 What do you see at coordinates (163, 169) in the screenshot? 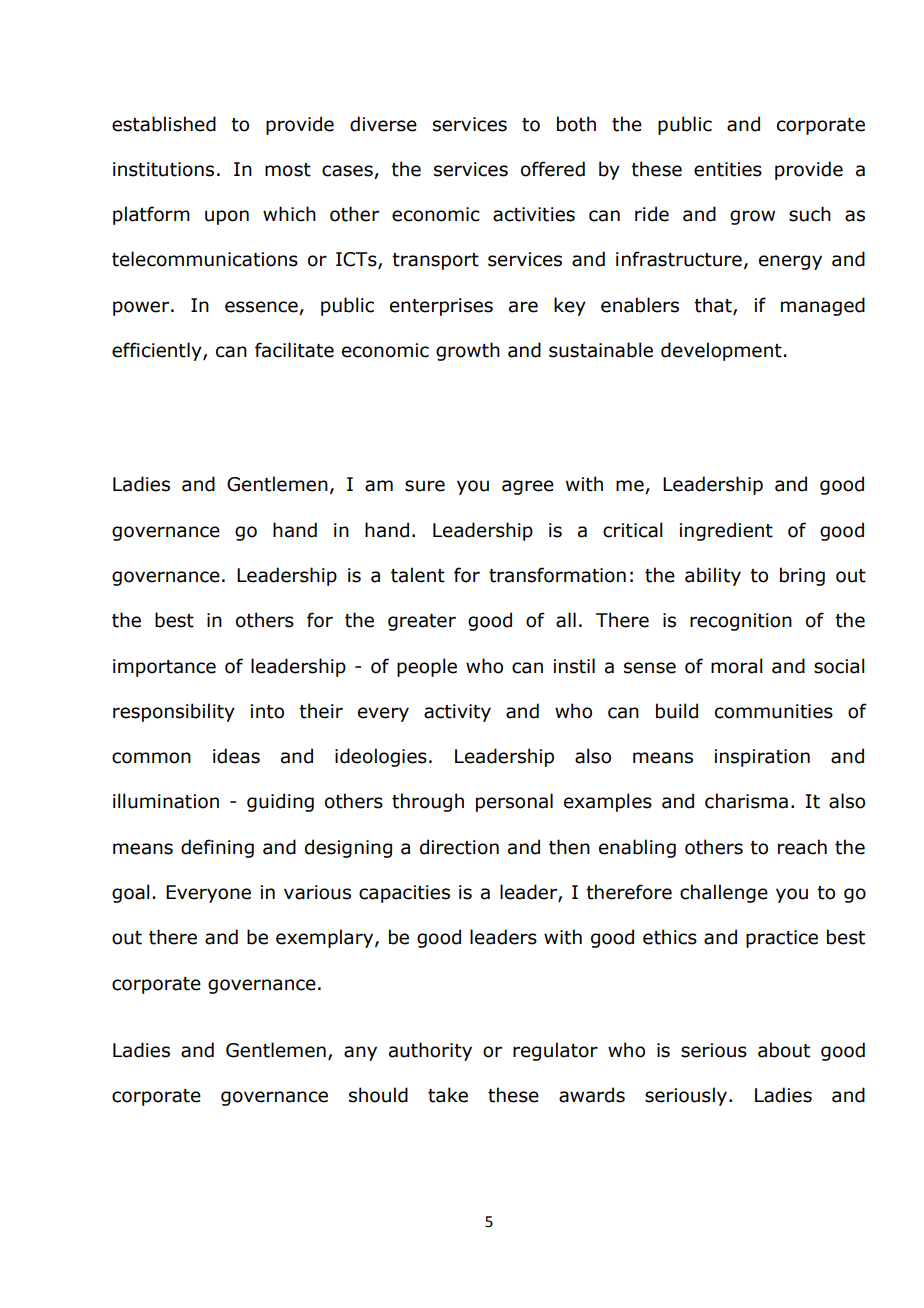
I see `institutions` at bounding box center [163, 169].
